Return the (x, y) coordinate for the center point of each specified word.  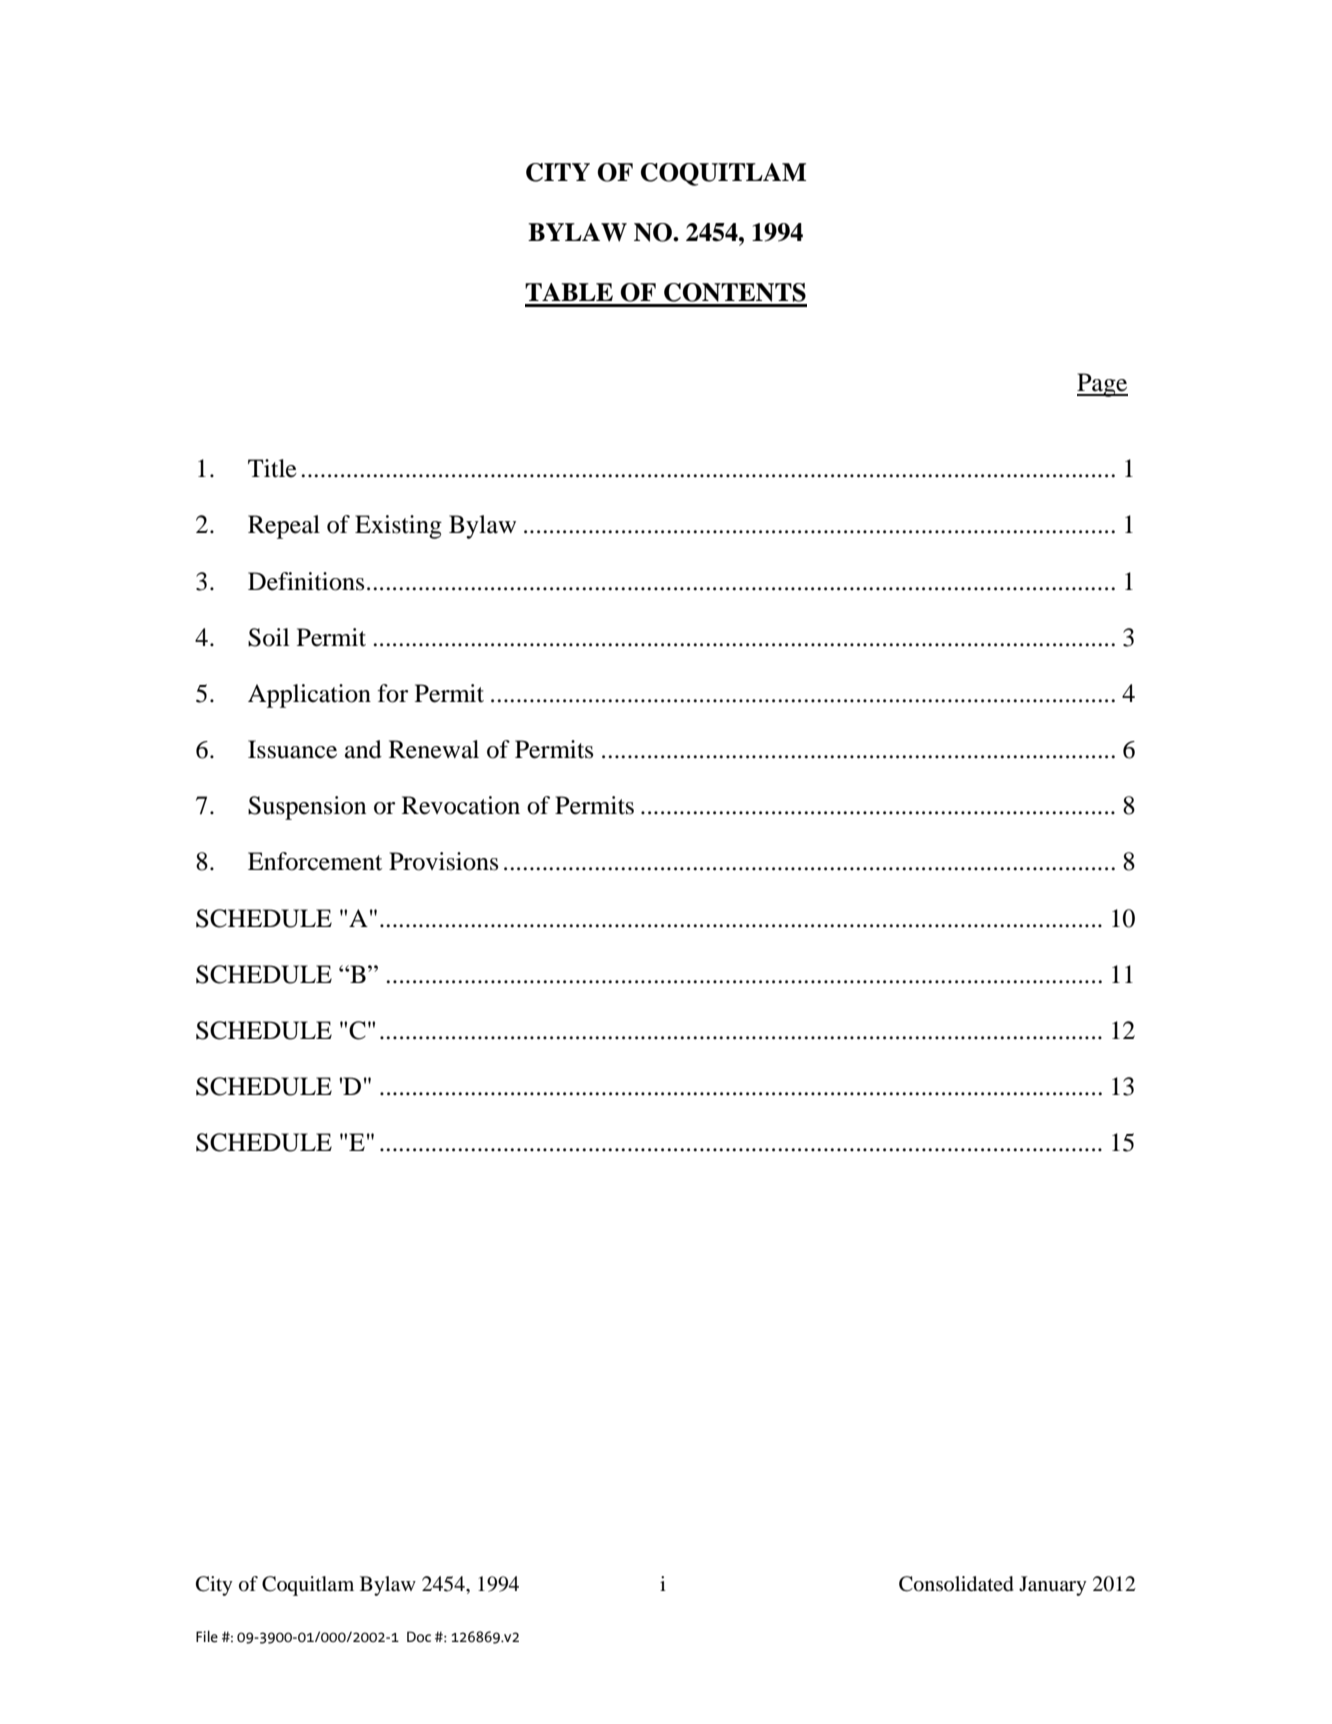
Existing (398, 527)
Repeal (284, 527)
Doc (419, 1637)
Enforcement (315, 861)
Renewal (434, 749)
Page (1102, 385)
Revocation (461, 805)
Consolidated (956, 1584)
